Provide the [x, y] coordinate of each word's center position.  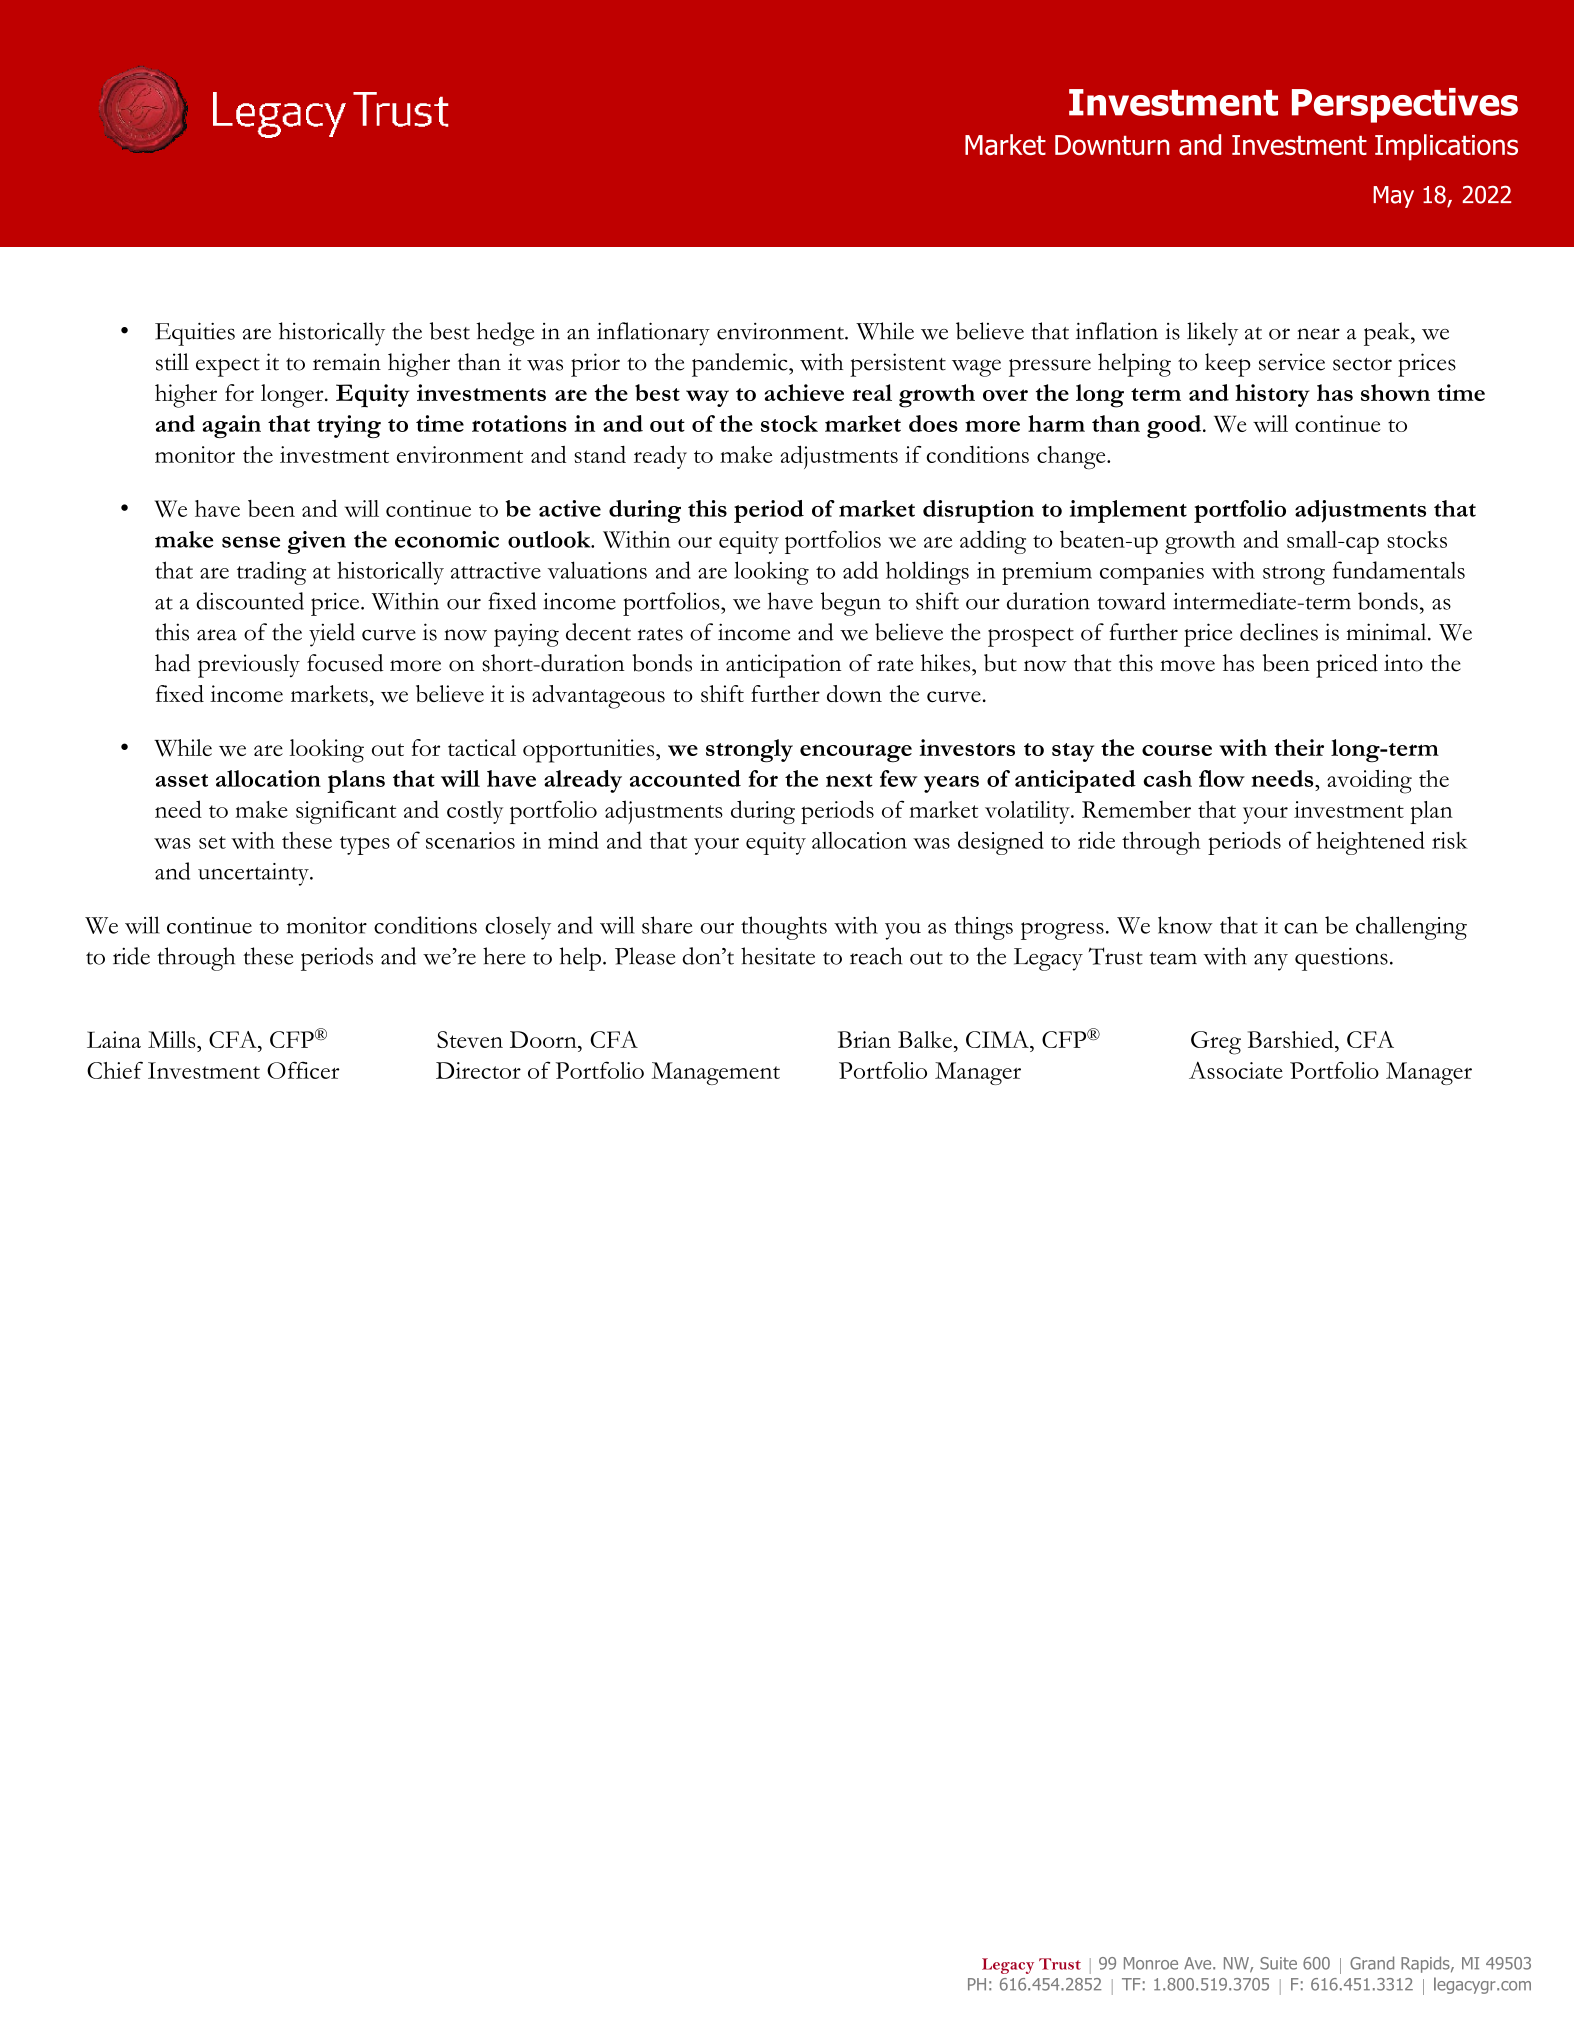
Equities [195, 334]
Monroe [1151, 1963]
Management [716, 1073]
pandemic [741, 365]
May [1393, 197]
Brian [864, 1039]
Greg [1216, 1043]
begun [851, 604]
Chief [115, 1070]
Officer [303, 1070]
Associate [1236, 1070]
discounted [250, 601]
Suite [1278, 1963]
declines [1279, 632]
